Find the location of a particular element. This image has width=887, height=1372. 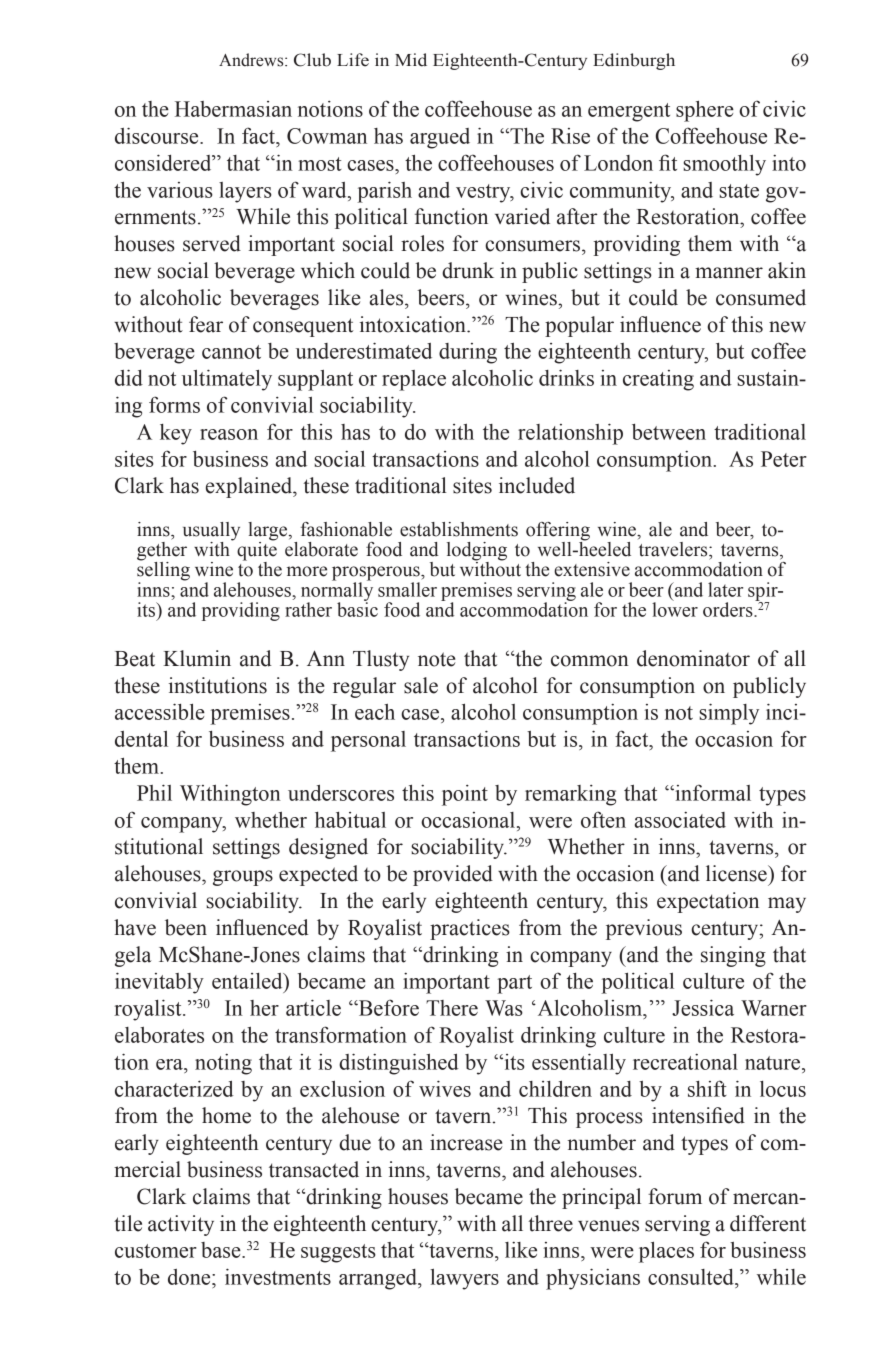

sphere is located at coordinates (705, 111).
